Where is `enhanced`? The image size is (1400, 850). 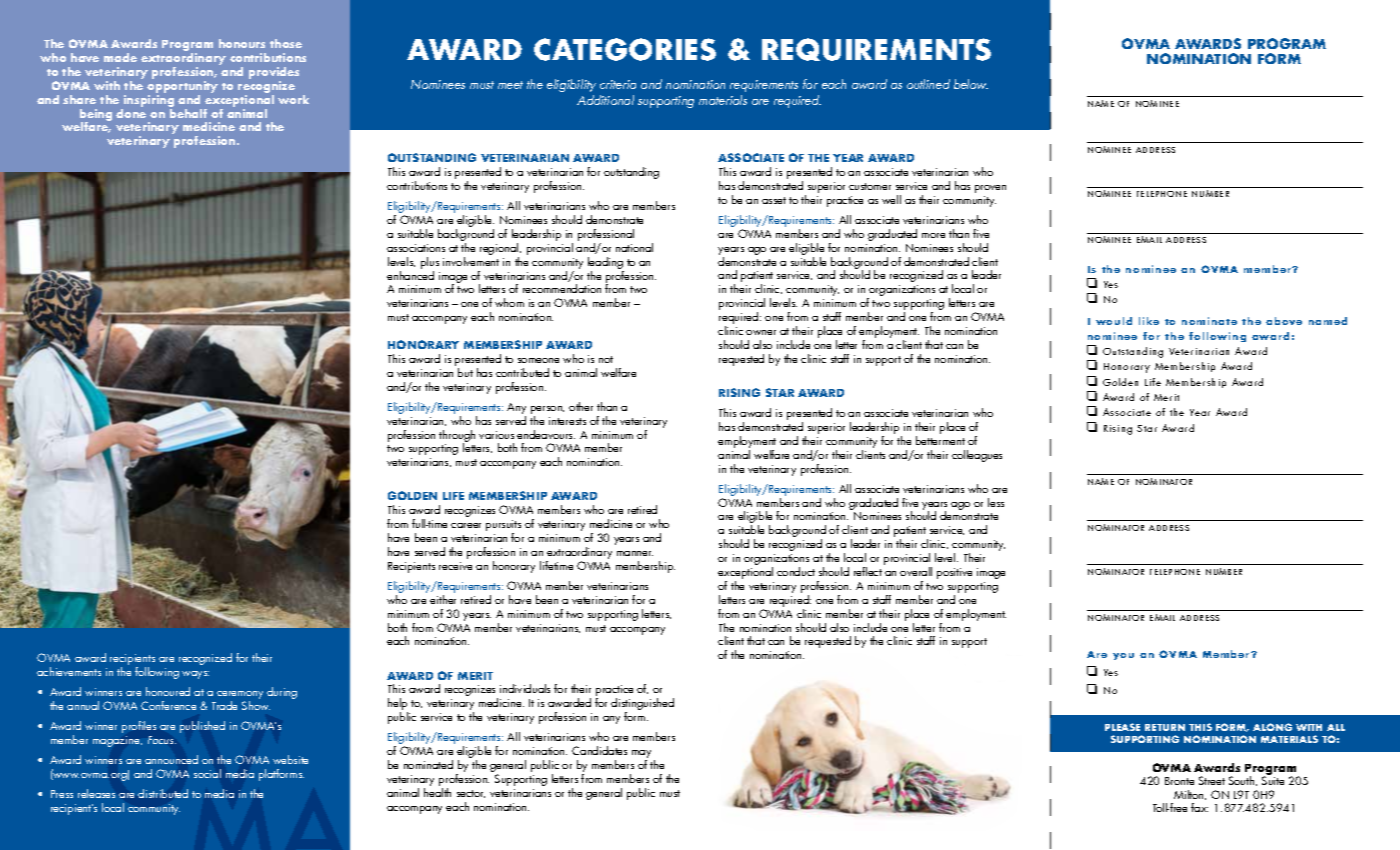 enhanced is located at coordinates (410, 274).
